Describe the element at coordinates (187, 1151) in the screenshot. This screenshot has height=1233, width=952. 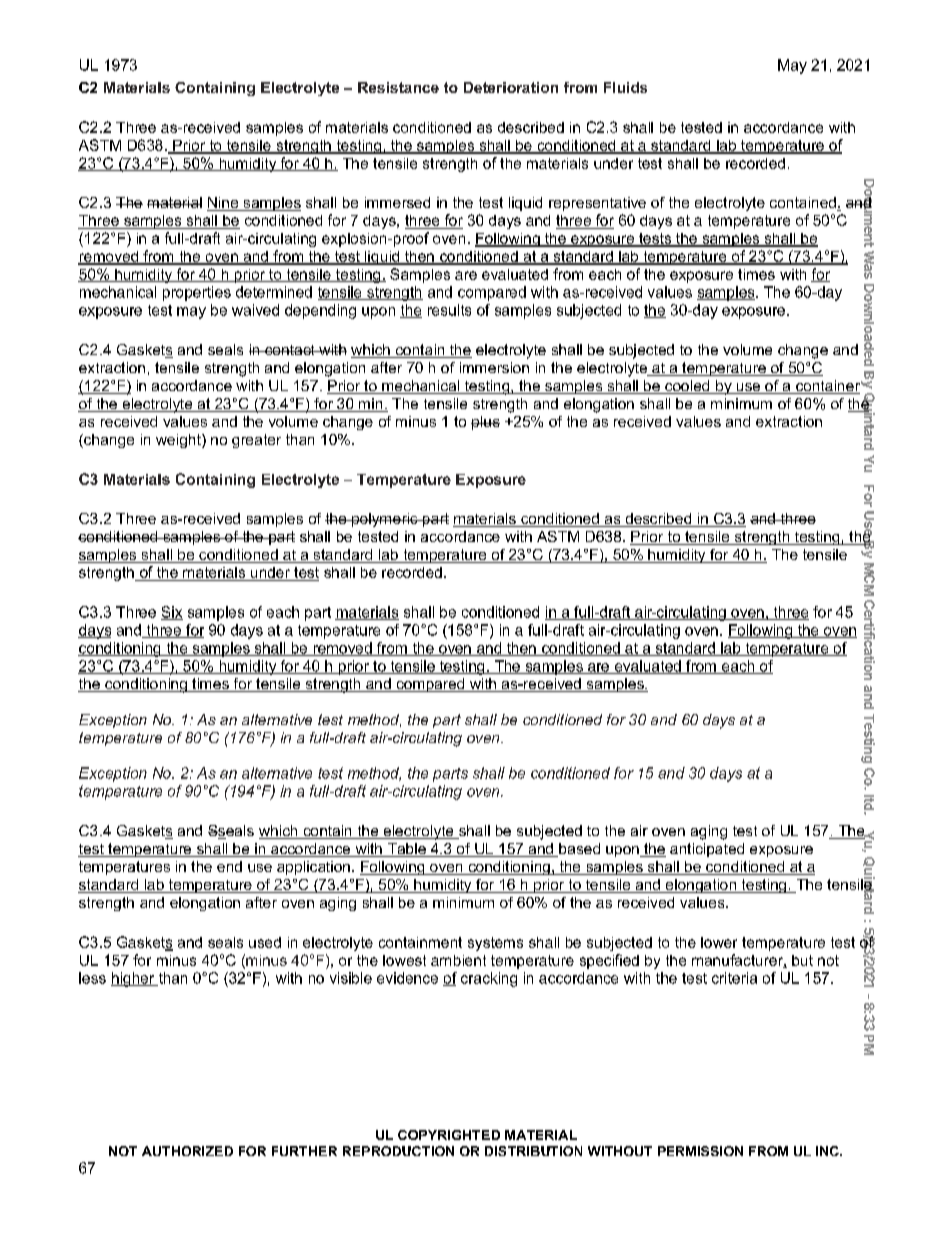
I see `AUTHORIZED` at that location.
